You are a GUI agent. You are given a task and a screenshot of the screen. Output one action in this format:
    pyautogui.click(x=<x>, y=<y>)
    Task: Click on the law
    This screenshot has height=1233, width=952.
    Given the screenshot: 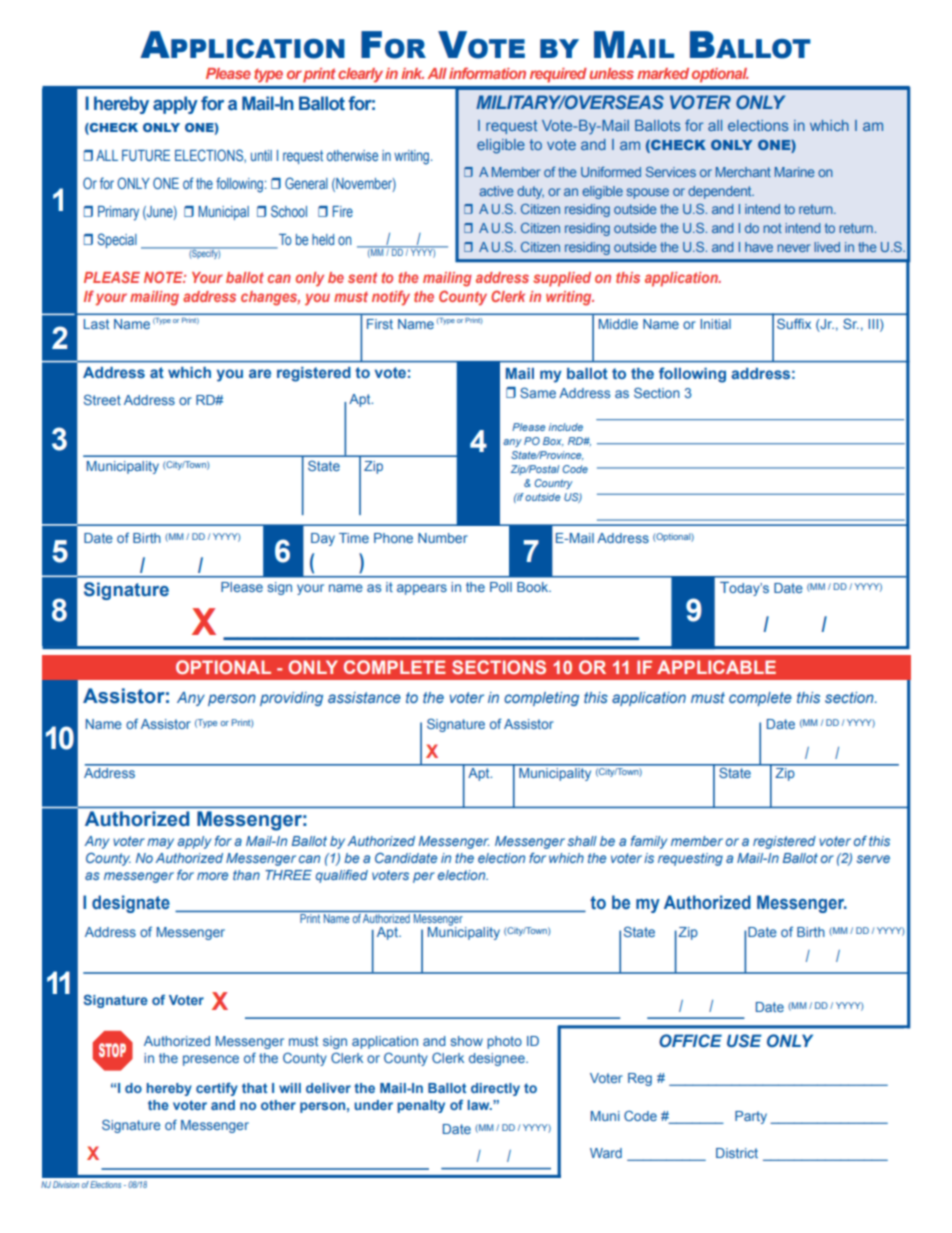 What is the action you would take?
    pyautogui.click(x=480, y=1105)
